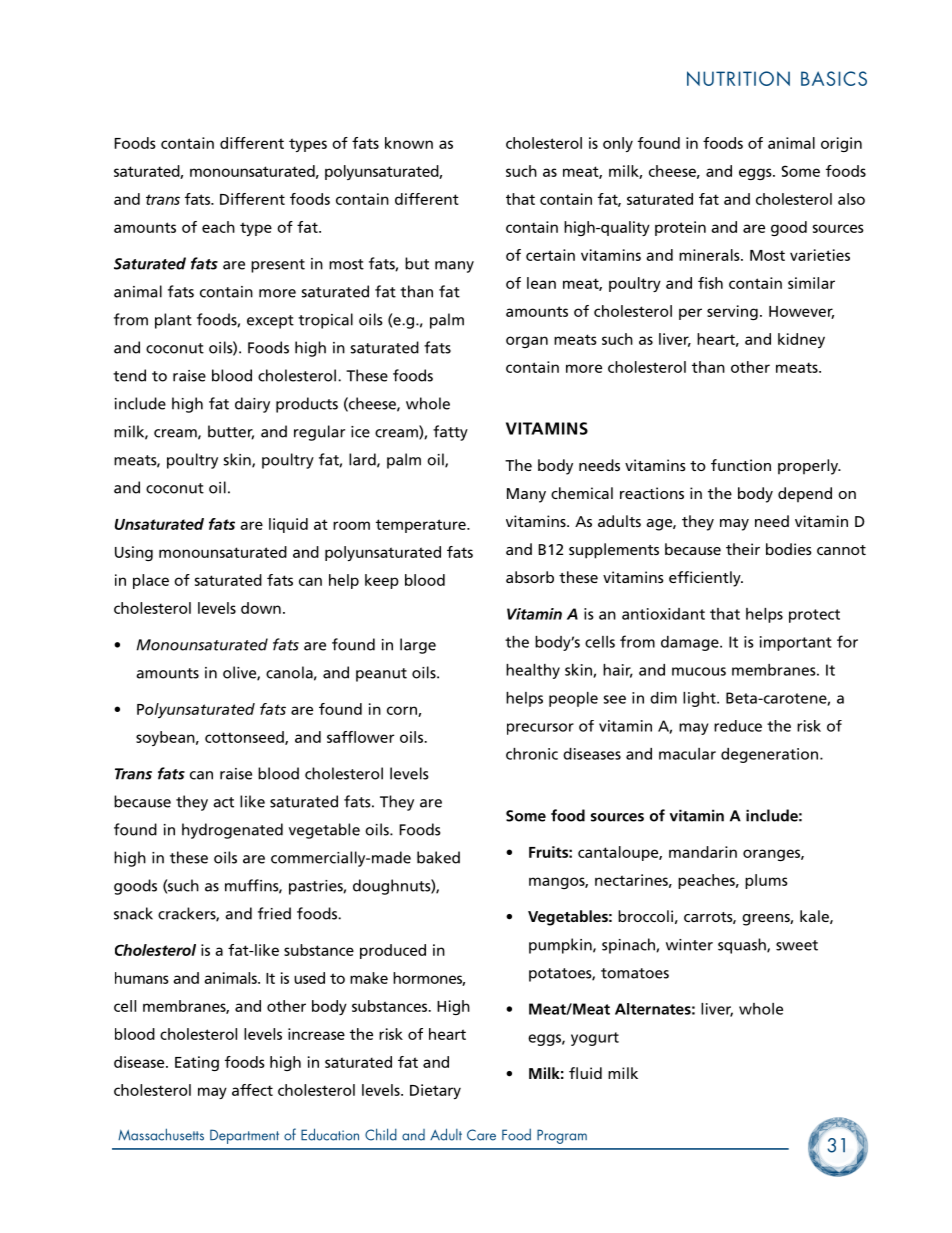 This screenshot has width=952, height=1233. What do you see at coordinates (261, 608) in the screenshot?
I see `down` at bounding box center [261, 608].
